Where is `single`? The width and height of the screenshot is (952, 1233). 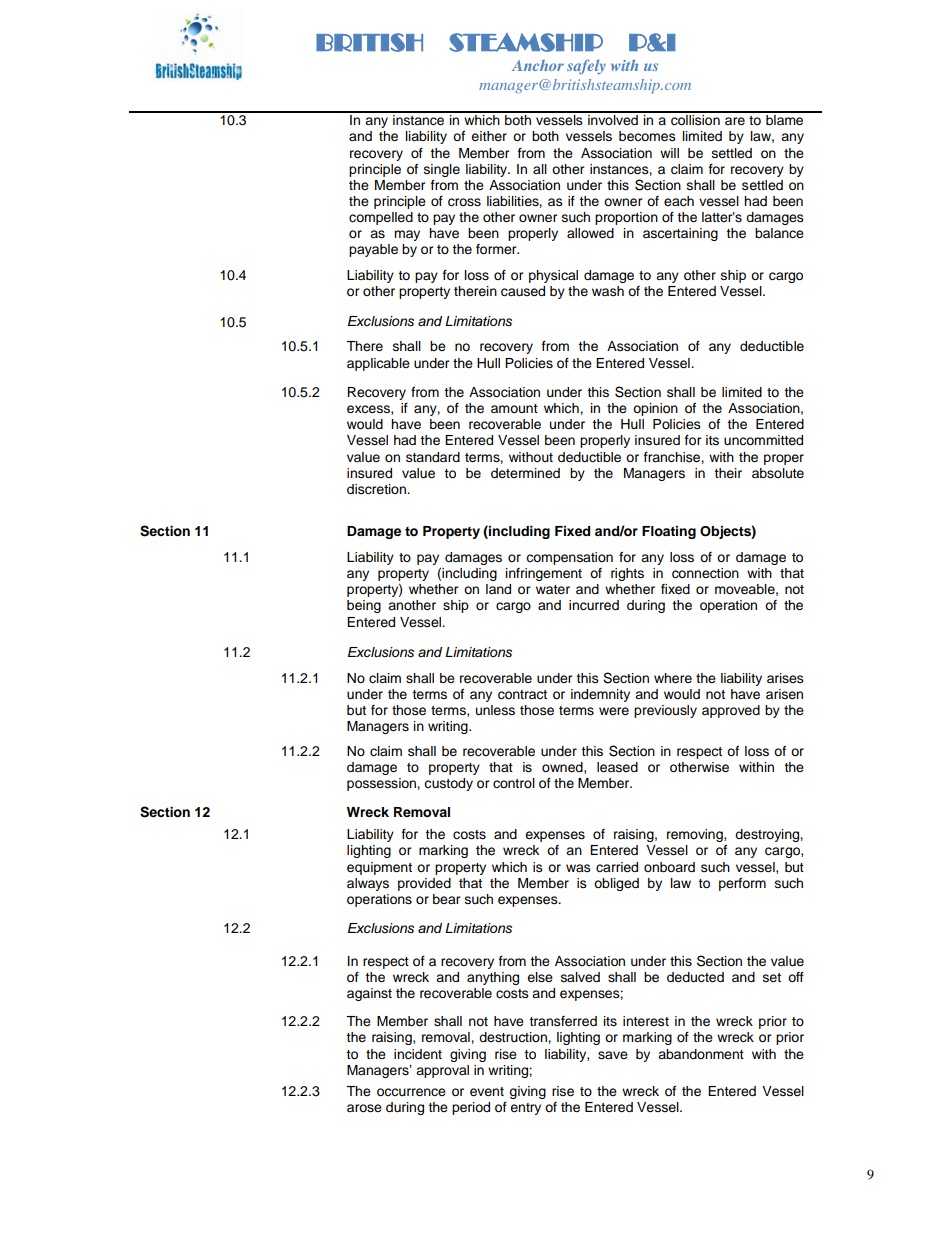
single is located at coordinates (442, 170).
